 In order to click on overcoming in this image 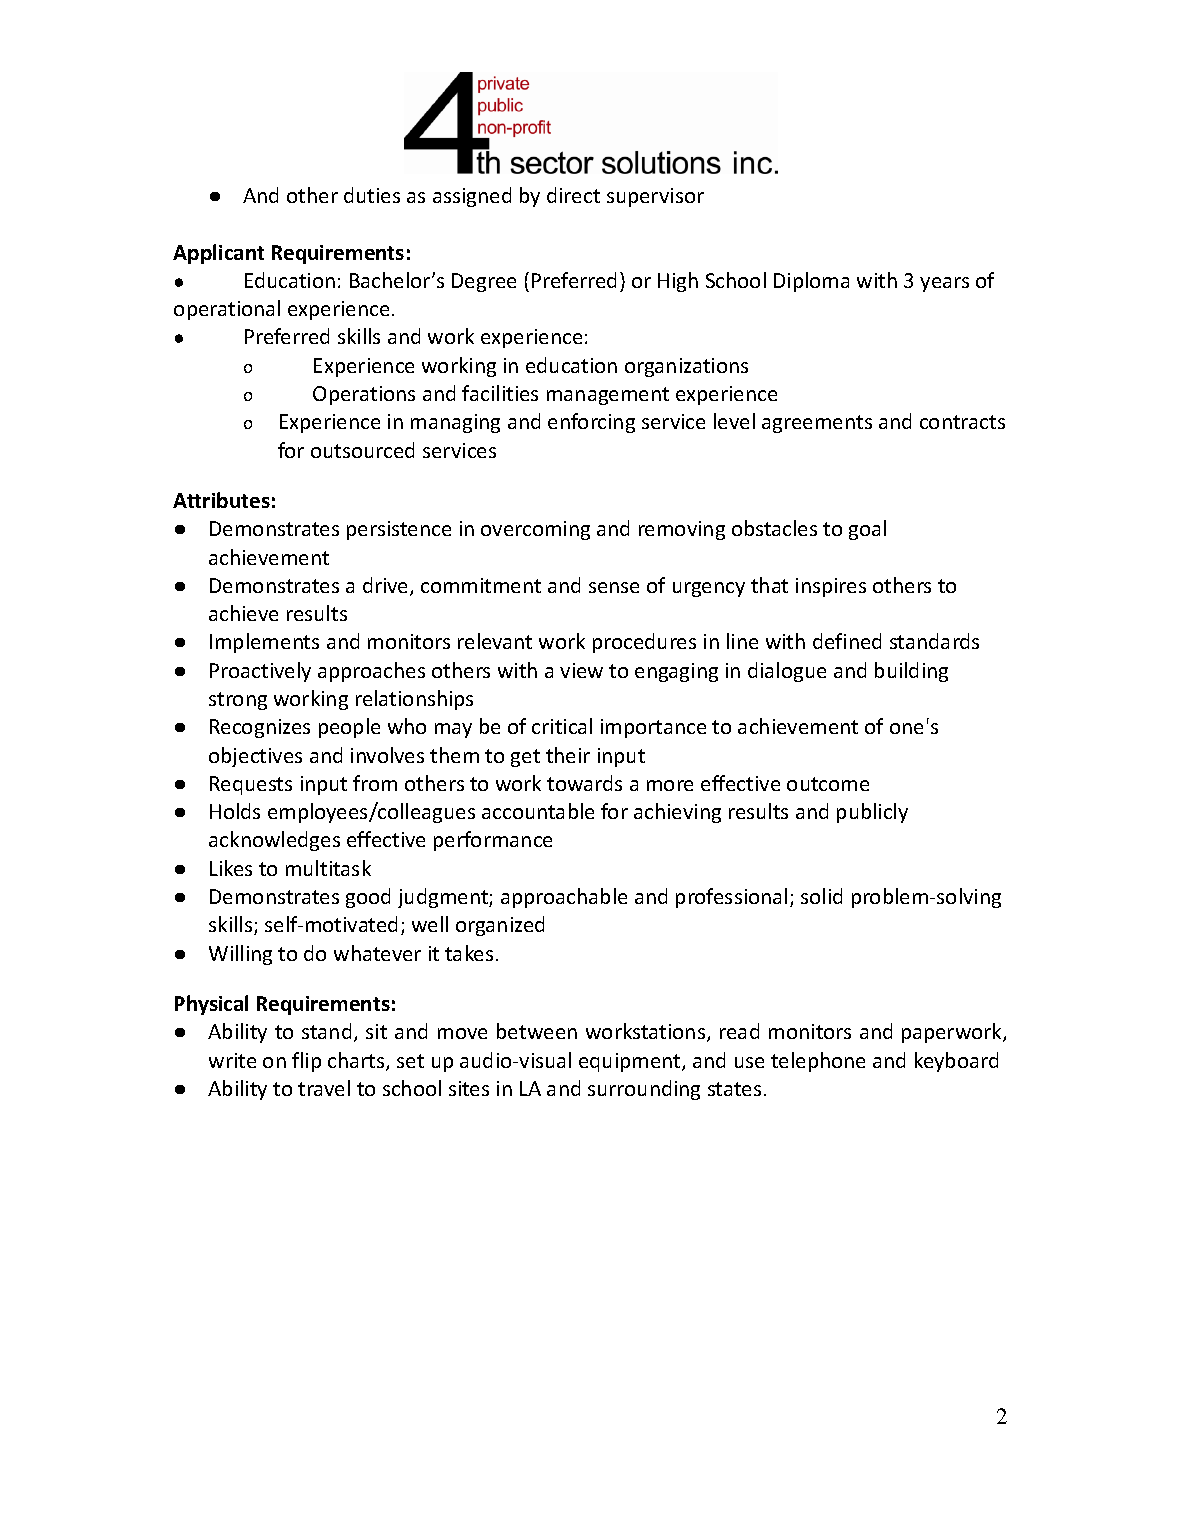, I will do `click(535, 530)`.
